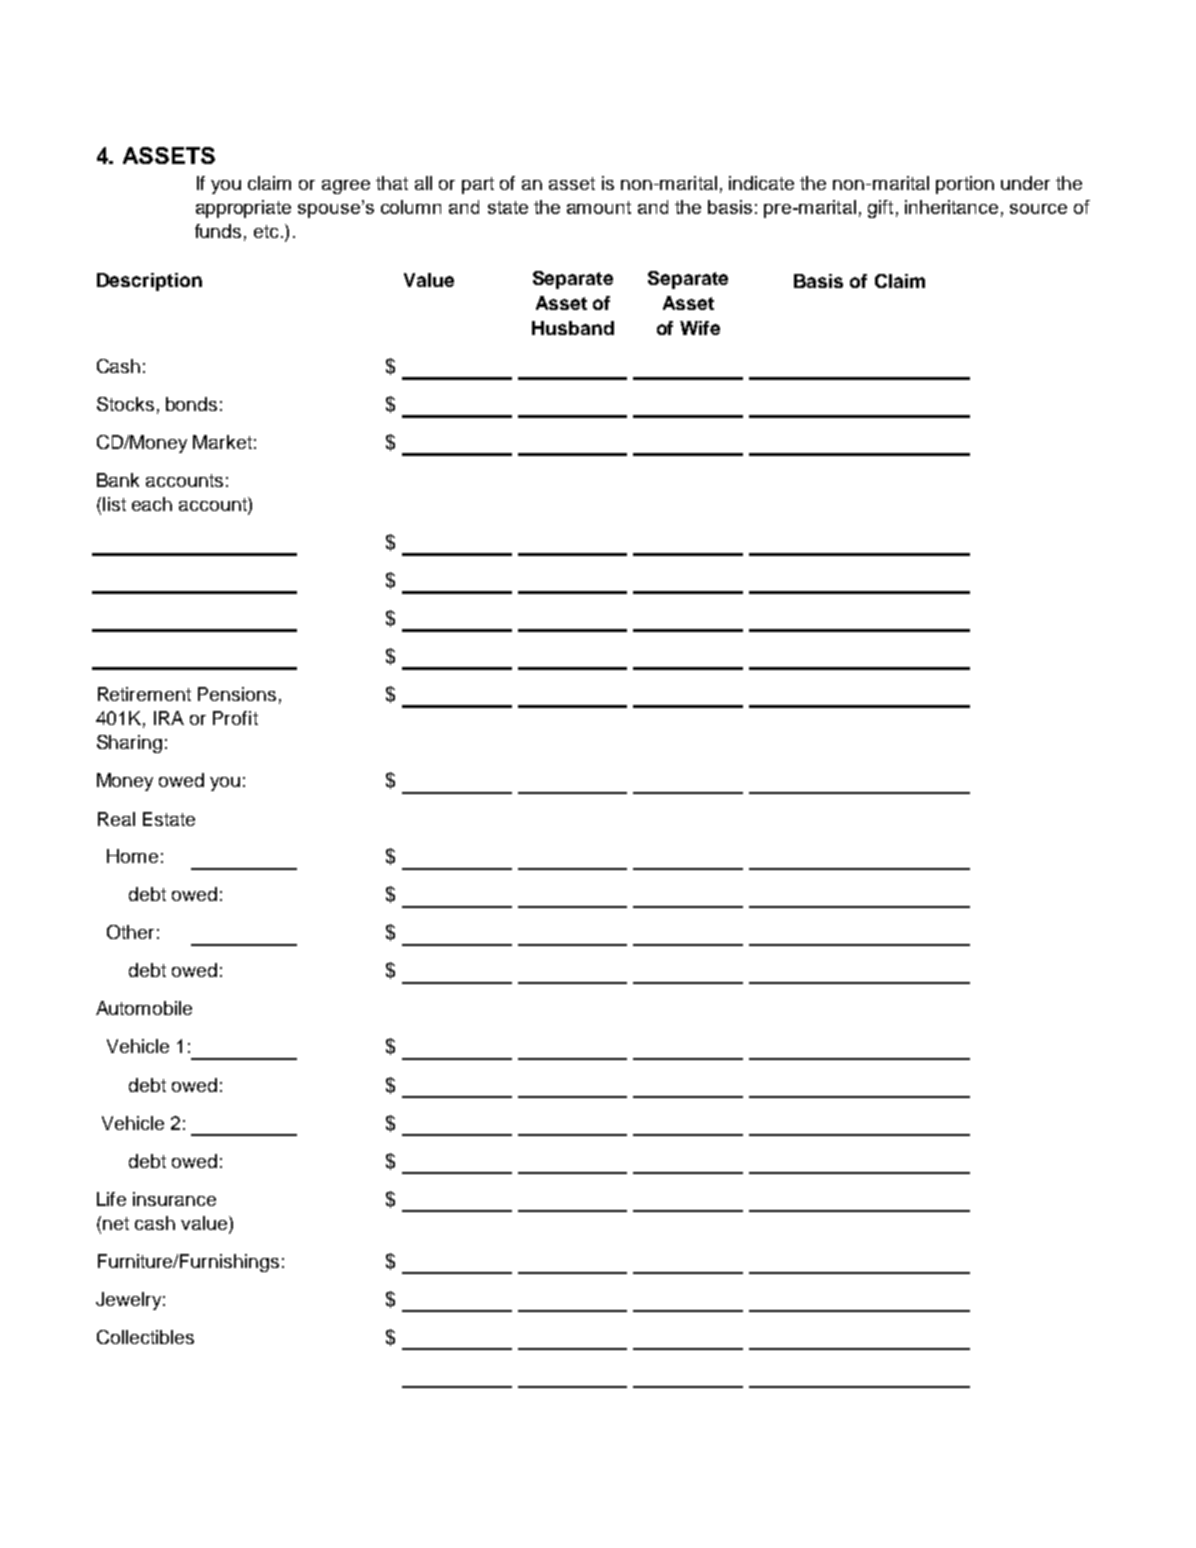 The width and height of the image is (1196, 1548). I want to click on Wife, so click(700, 328).
